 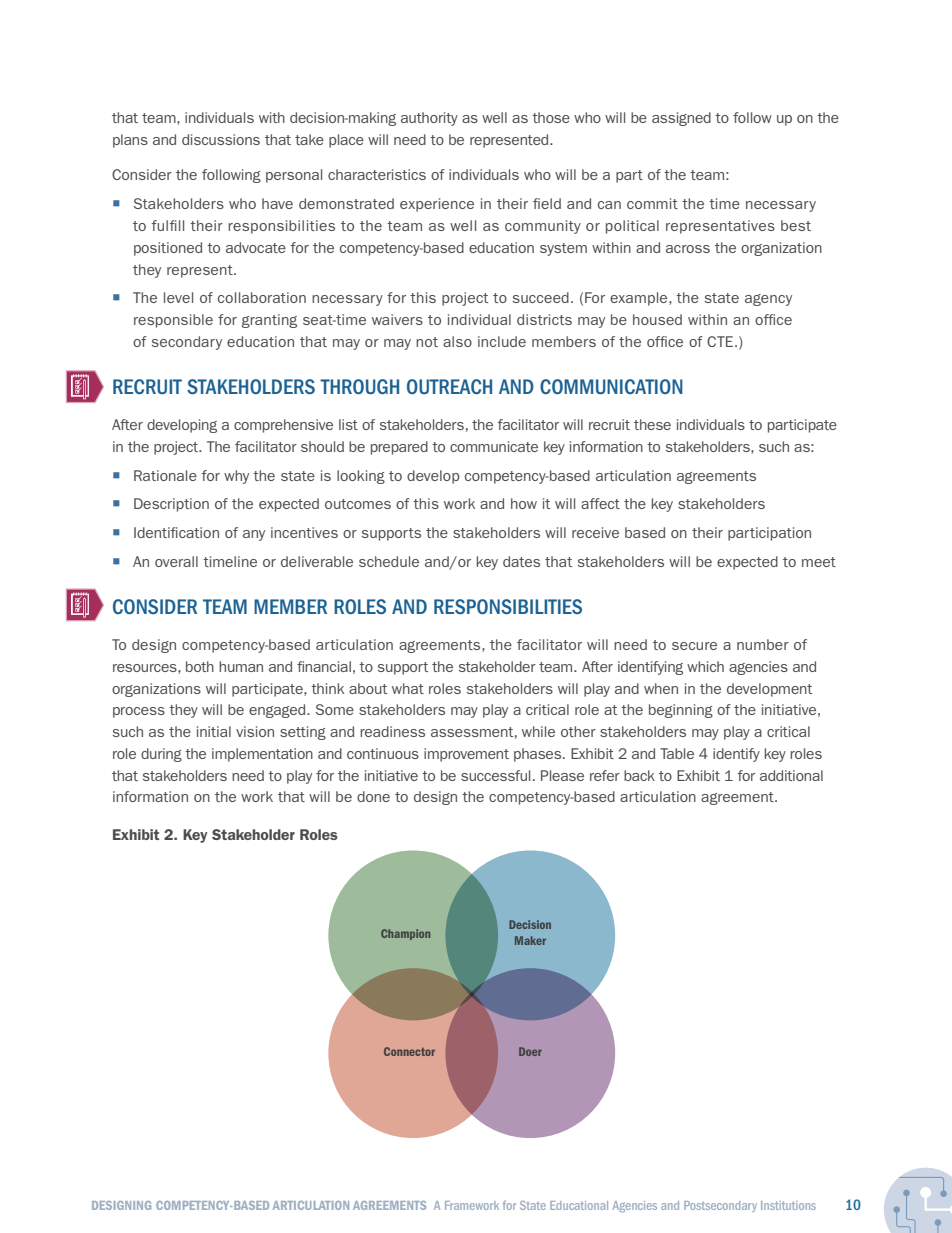 What do you see at coordinates (705, 666) in the image?
I see `which` at bounding box center [705, 666].
